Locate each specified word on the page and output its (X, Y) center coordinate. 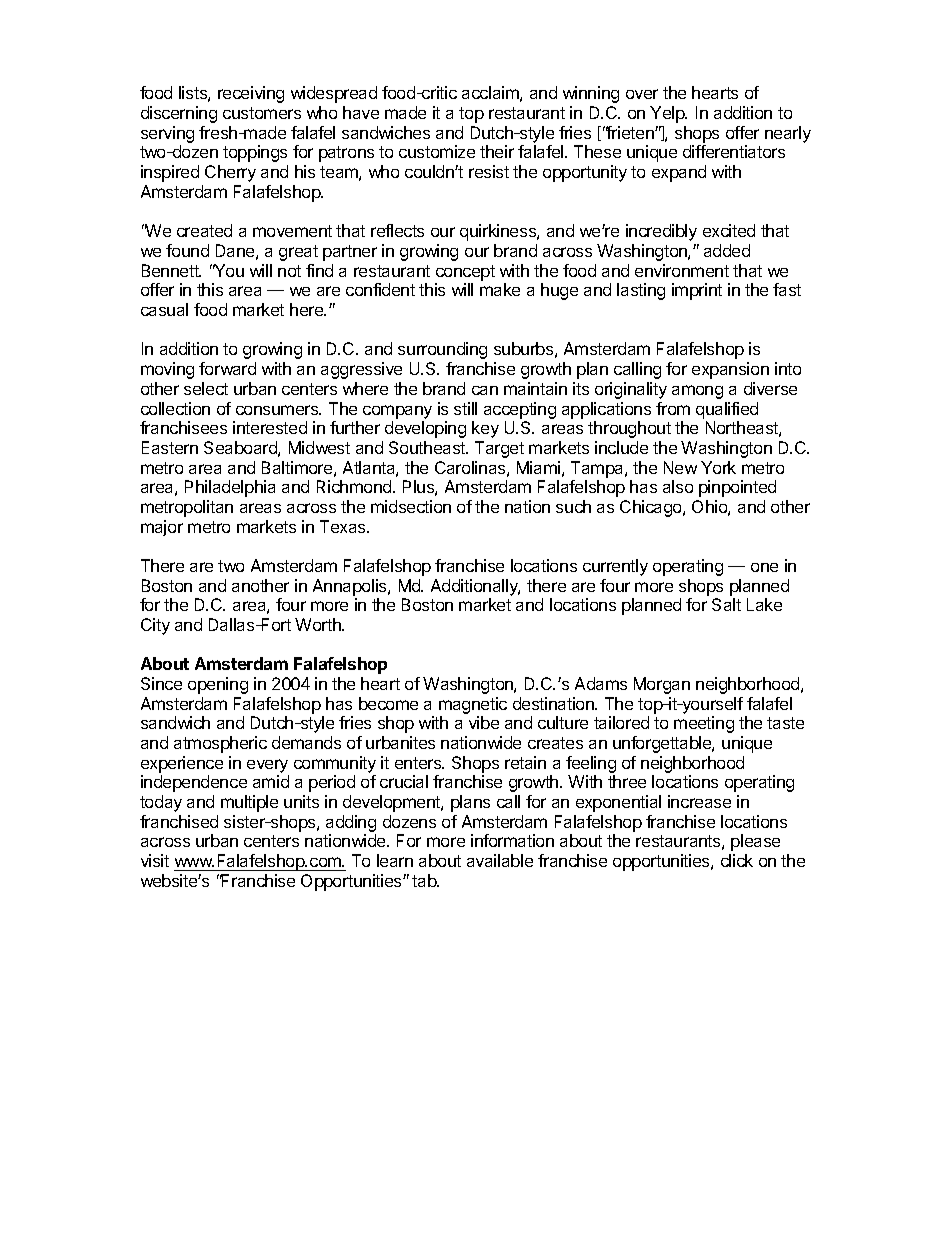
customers (262, 113)
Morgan (662, 685)
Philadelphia (230, 488)
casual (164, 309)
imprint (697, 291)
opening (218, 685)
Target (499, 449)
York (718, 467)
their (497, 151)
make (500, 289)
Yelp (668, 114)
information (512, 840)
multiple (249, 803)
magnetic (473, 707)
